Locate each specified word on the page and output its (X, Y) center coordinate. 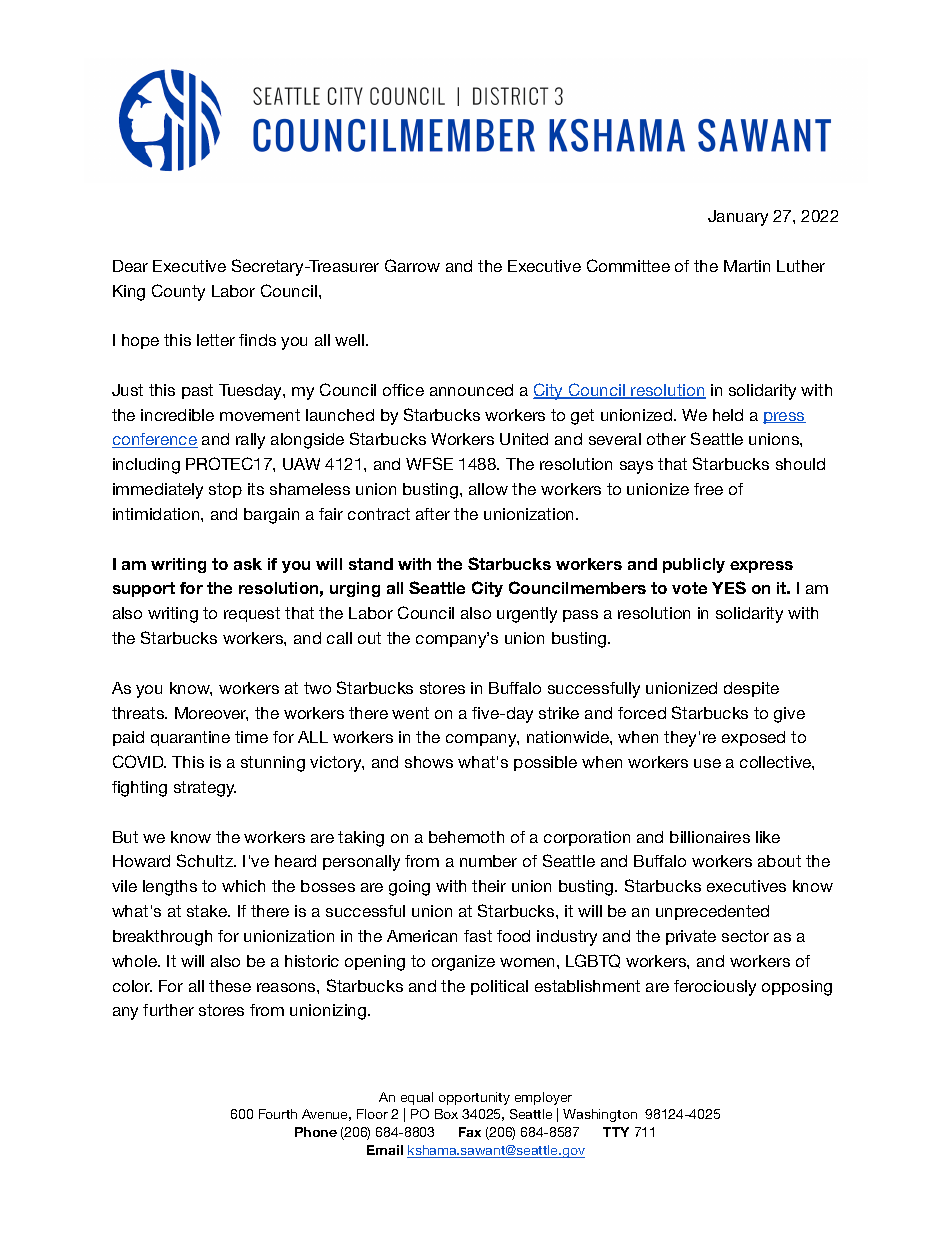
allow (488, 489)
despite (751, 689)
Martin (747, 266)
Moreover (211, 714)
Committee (628, 265)
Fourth (278, 1114)
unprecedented (712, 912)
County (178, 292)
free (708, 489)
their (489, 886)
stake (208, 911)
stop (225, 490)
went (410, 713)
